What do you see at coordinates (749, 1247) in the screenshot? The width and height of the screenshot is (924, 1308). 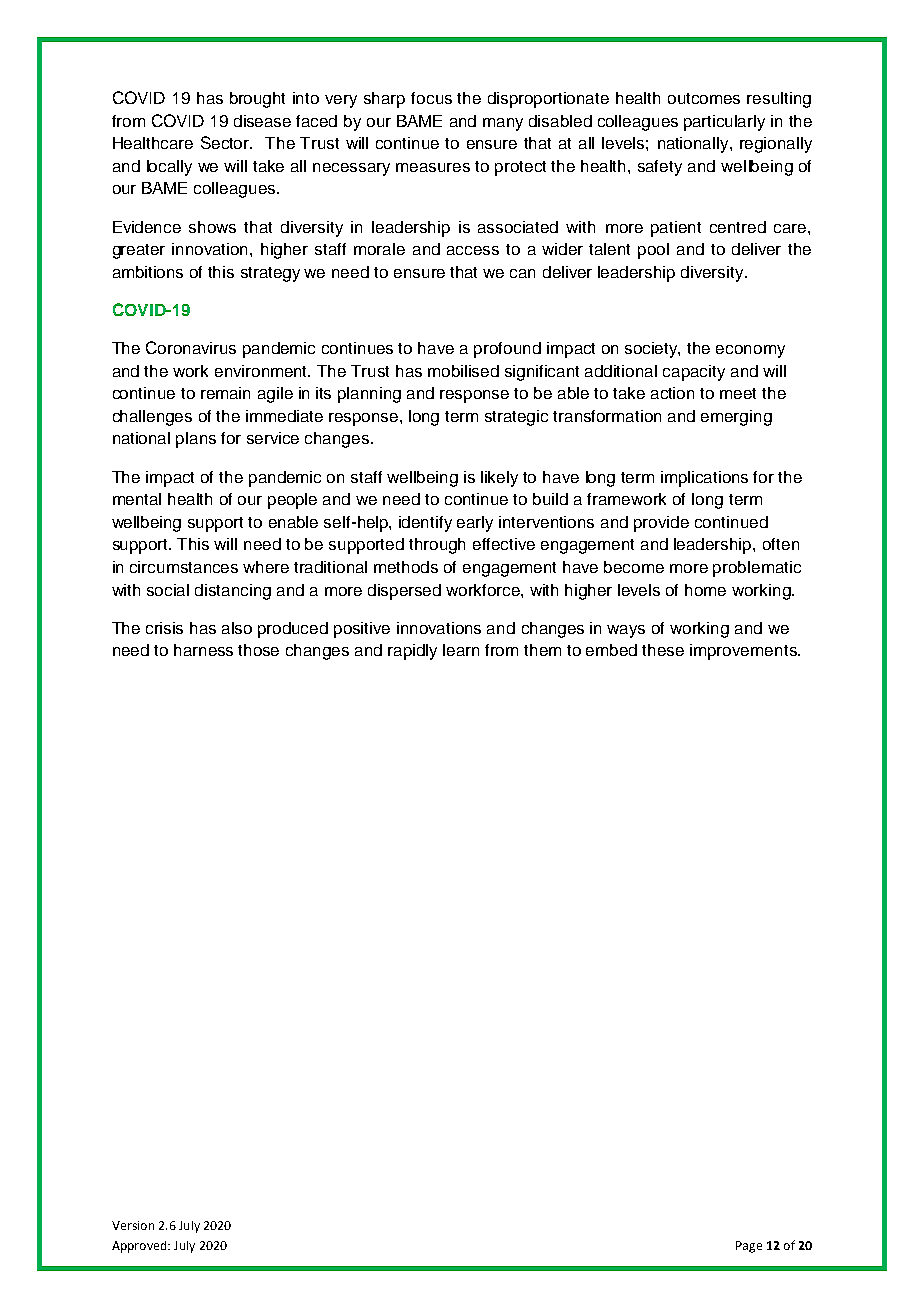 I see `Page` at bounding box center [749, 1247].
